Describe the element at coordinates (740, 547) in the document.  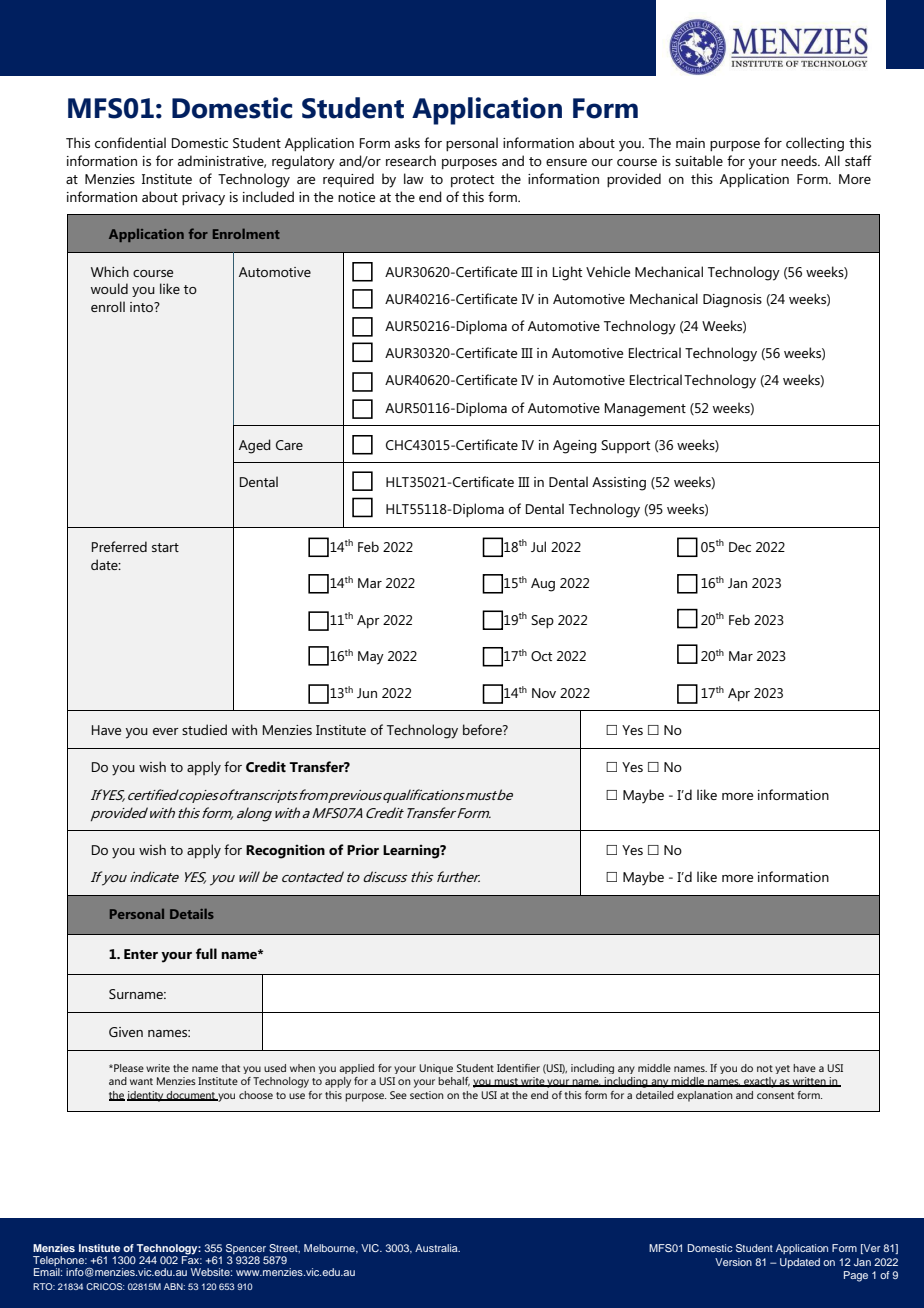
I see `Dec` at that location.
